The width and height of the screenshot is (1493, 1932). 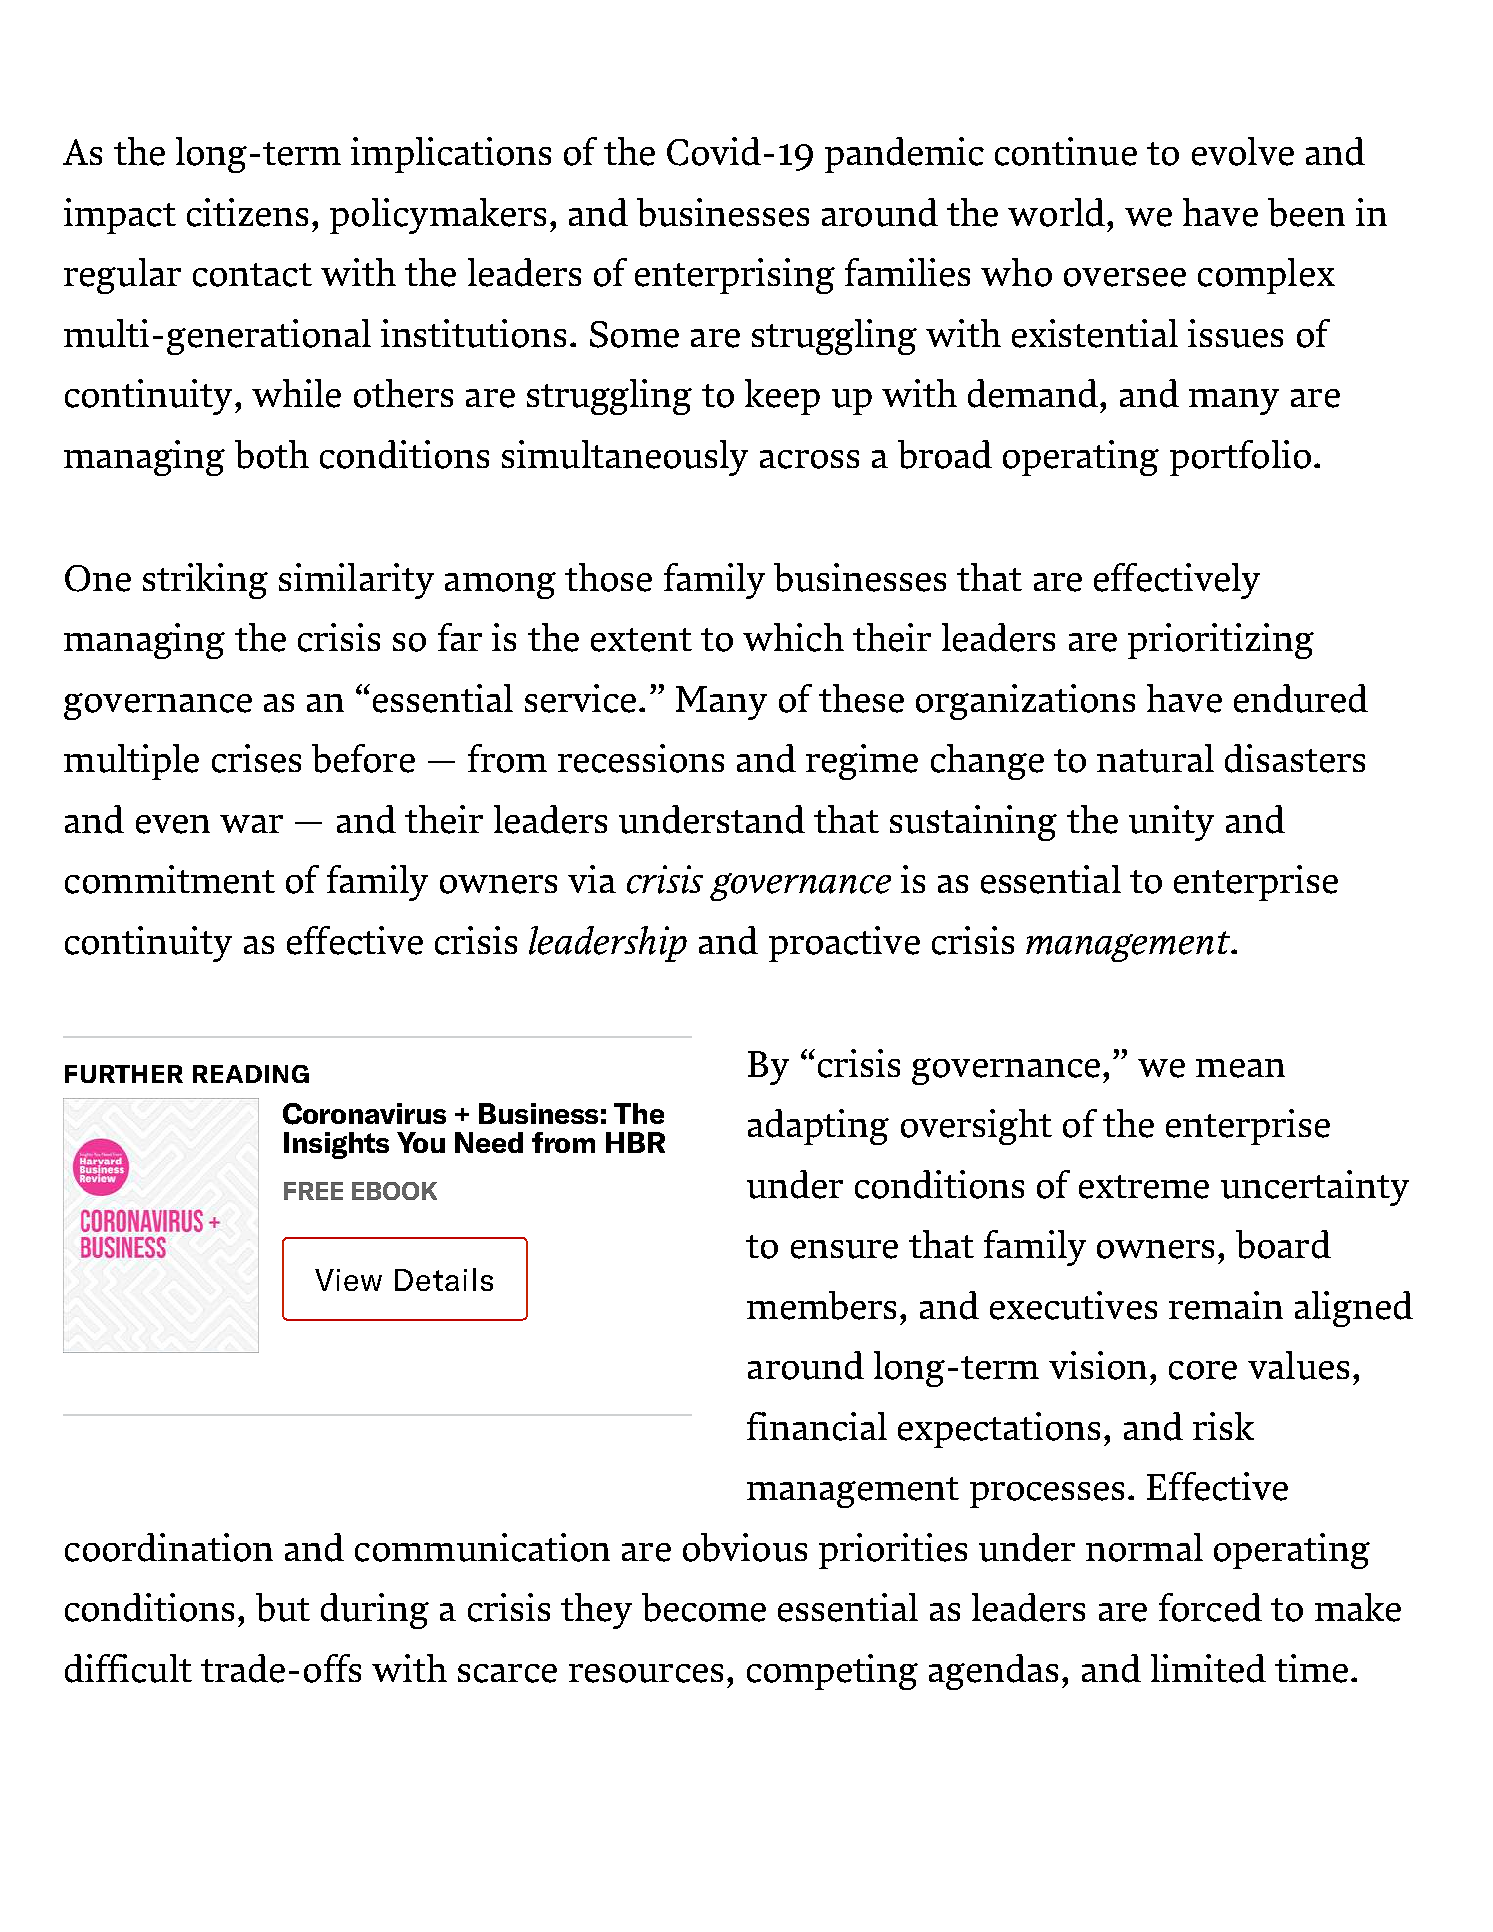 What do you see at coordinates (256, 758) in the screenshot?
I see `crises` at bounding box center [256, 758].
